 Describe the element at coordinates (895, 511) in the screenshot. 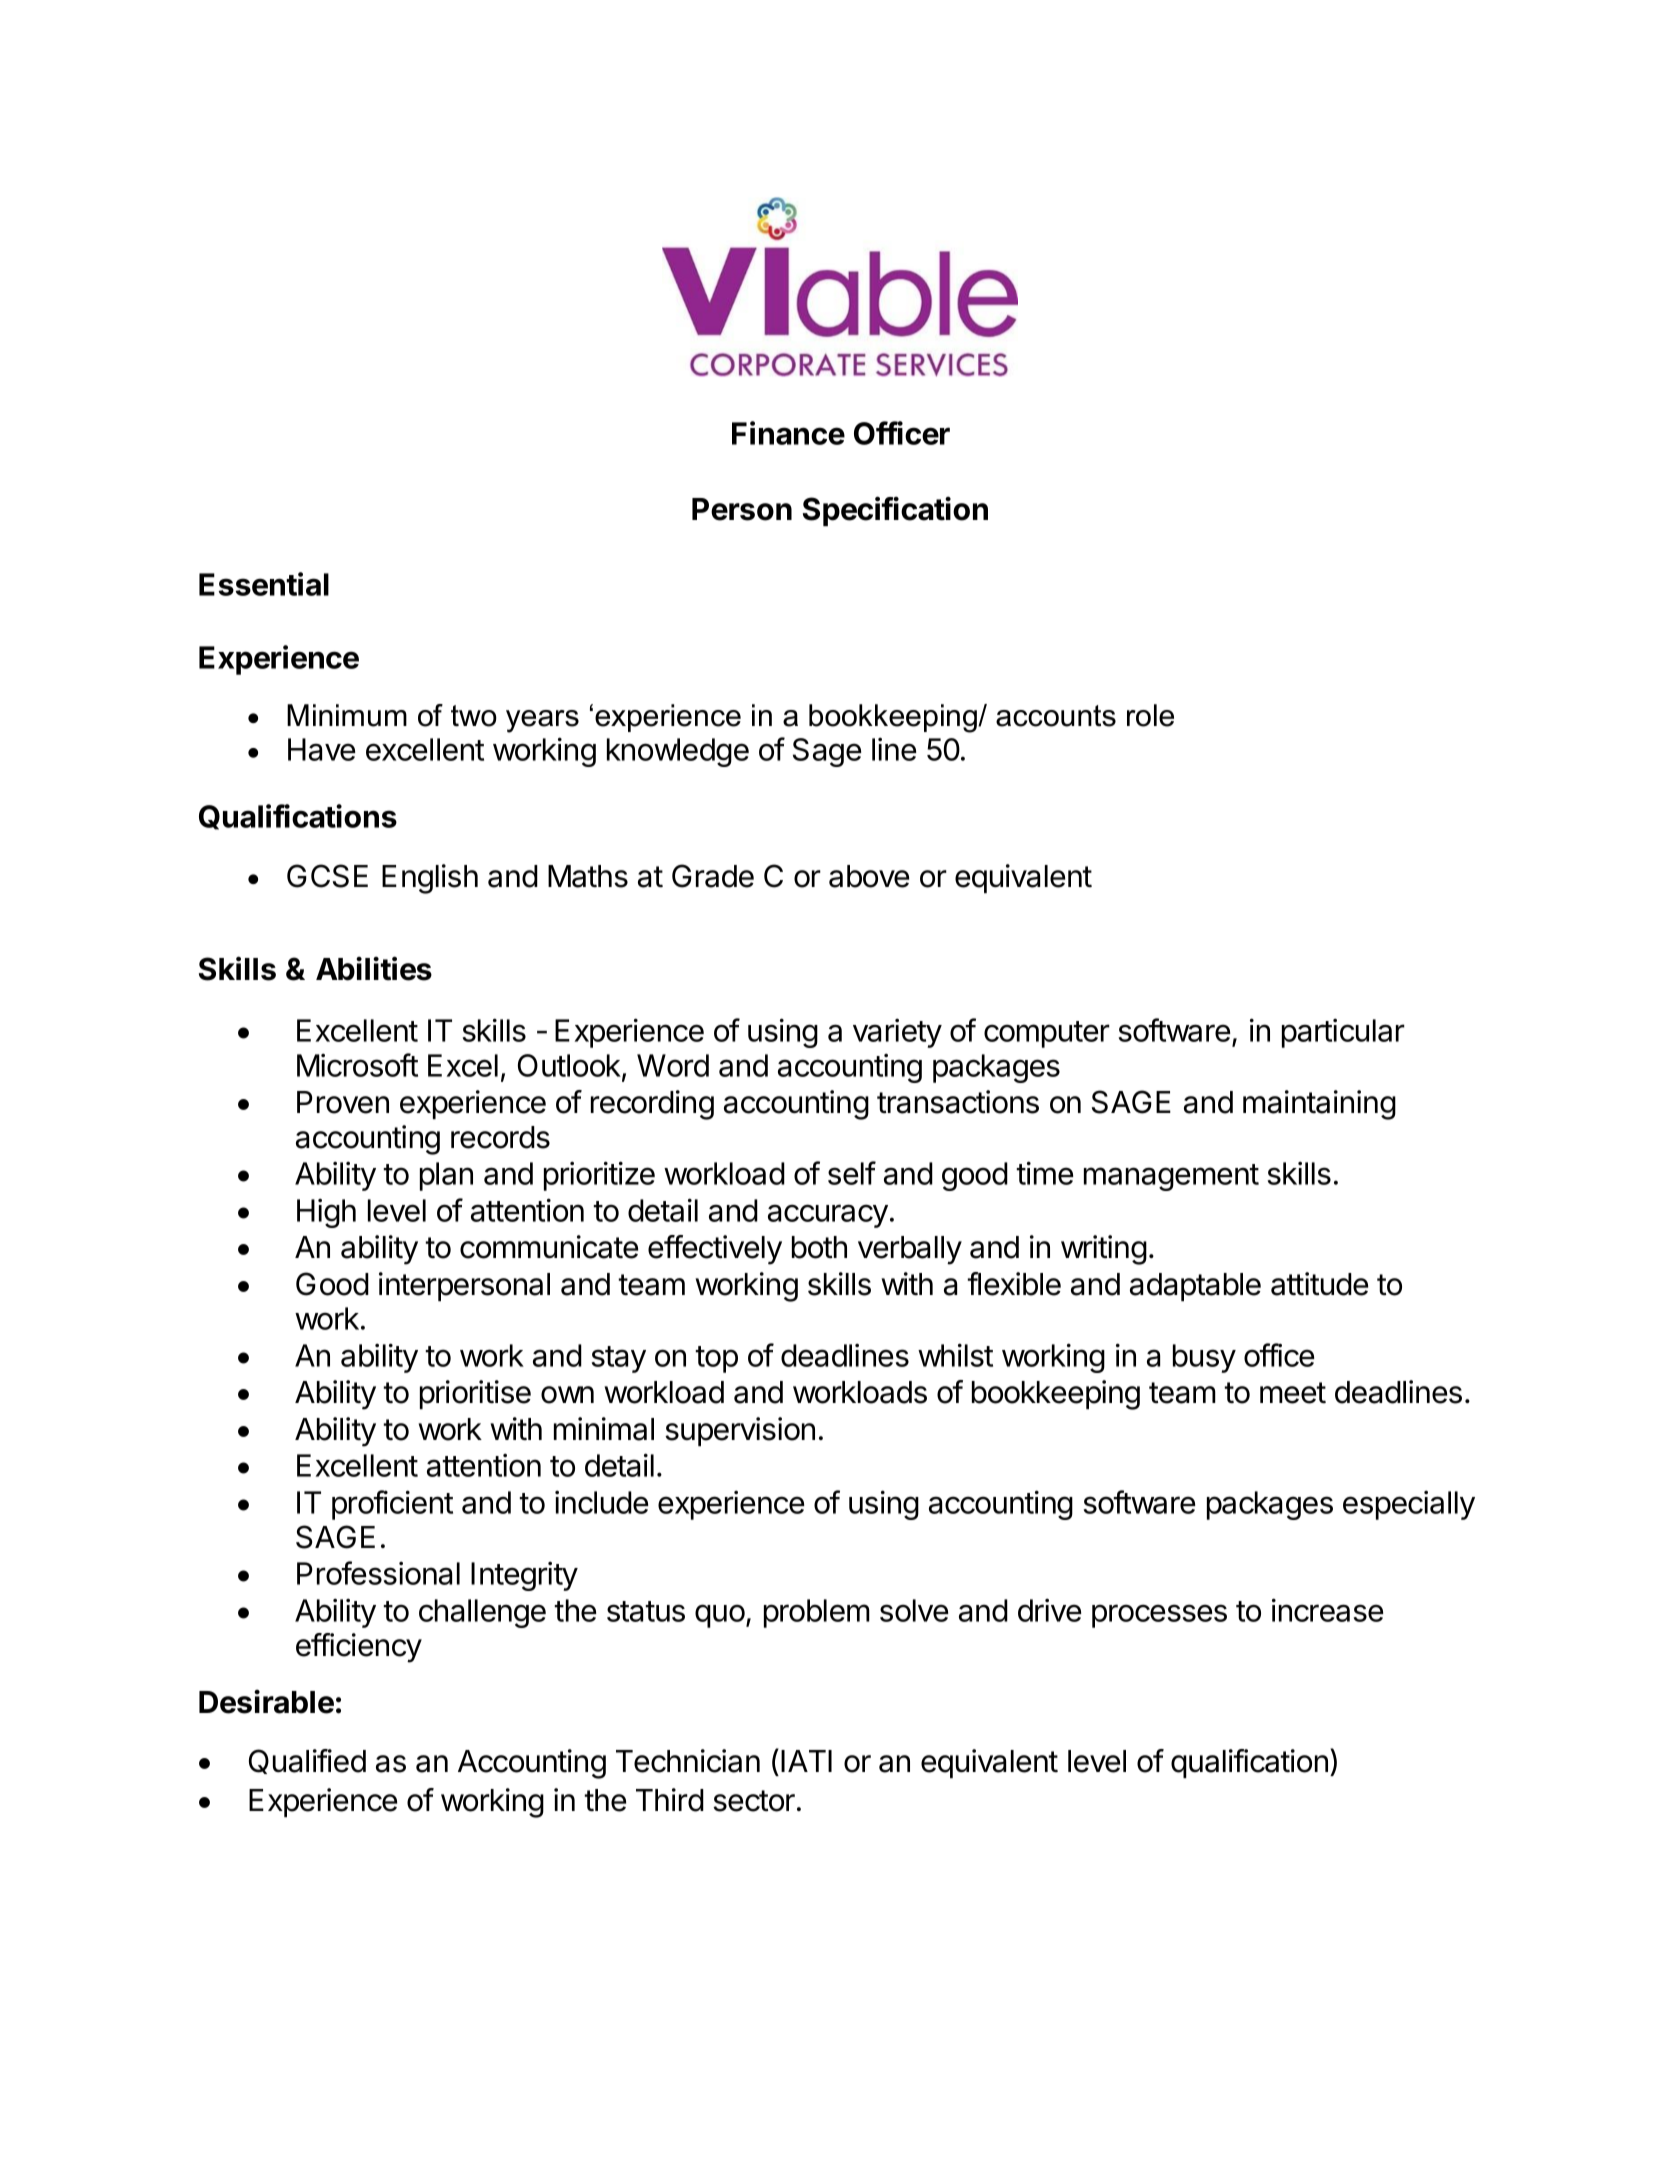

I see `Specification` at that location.
